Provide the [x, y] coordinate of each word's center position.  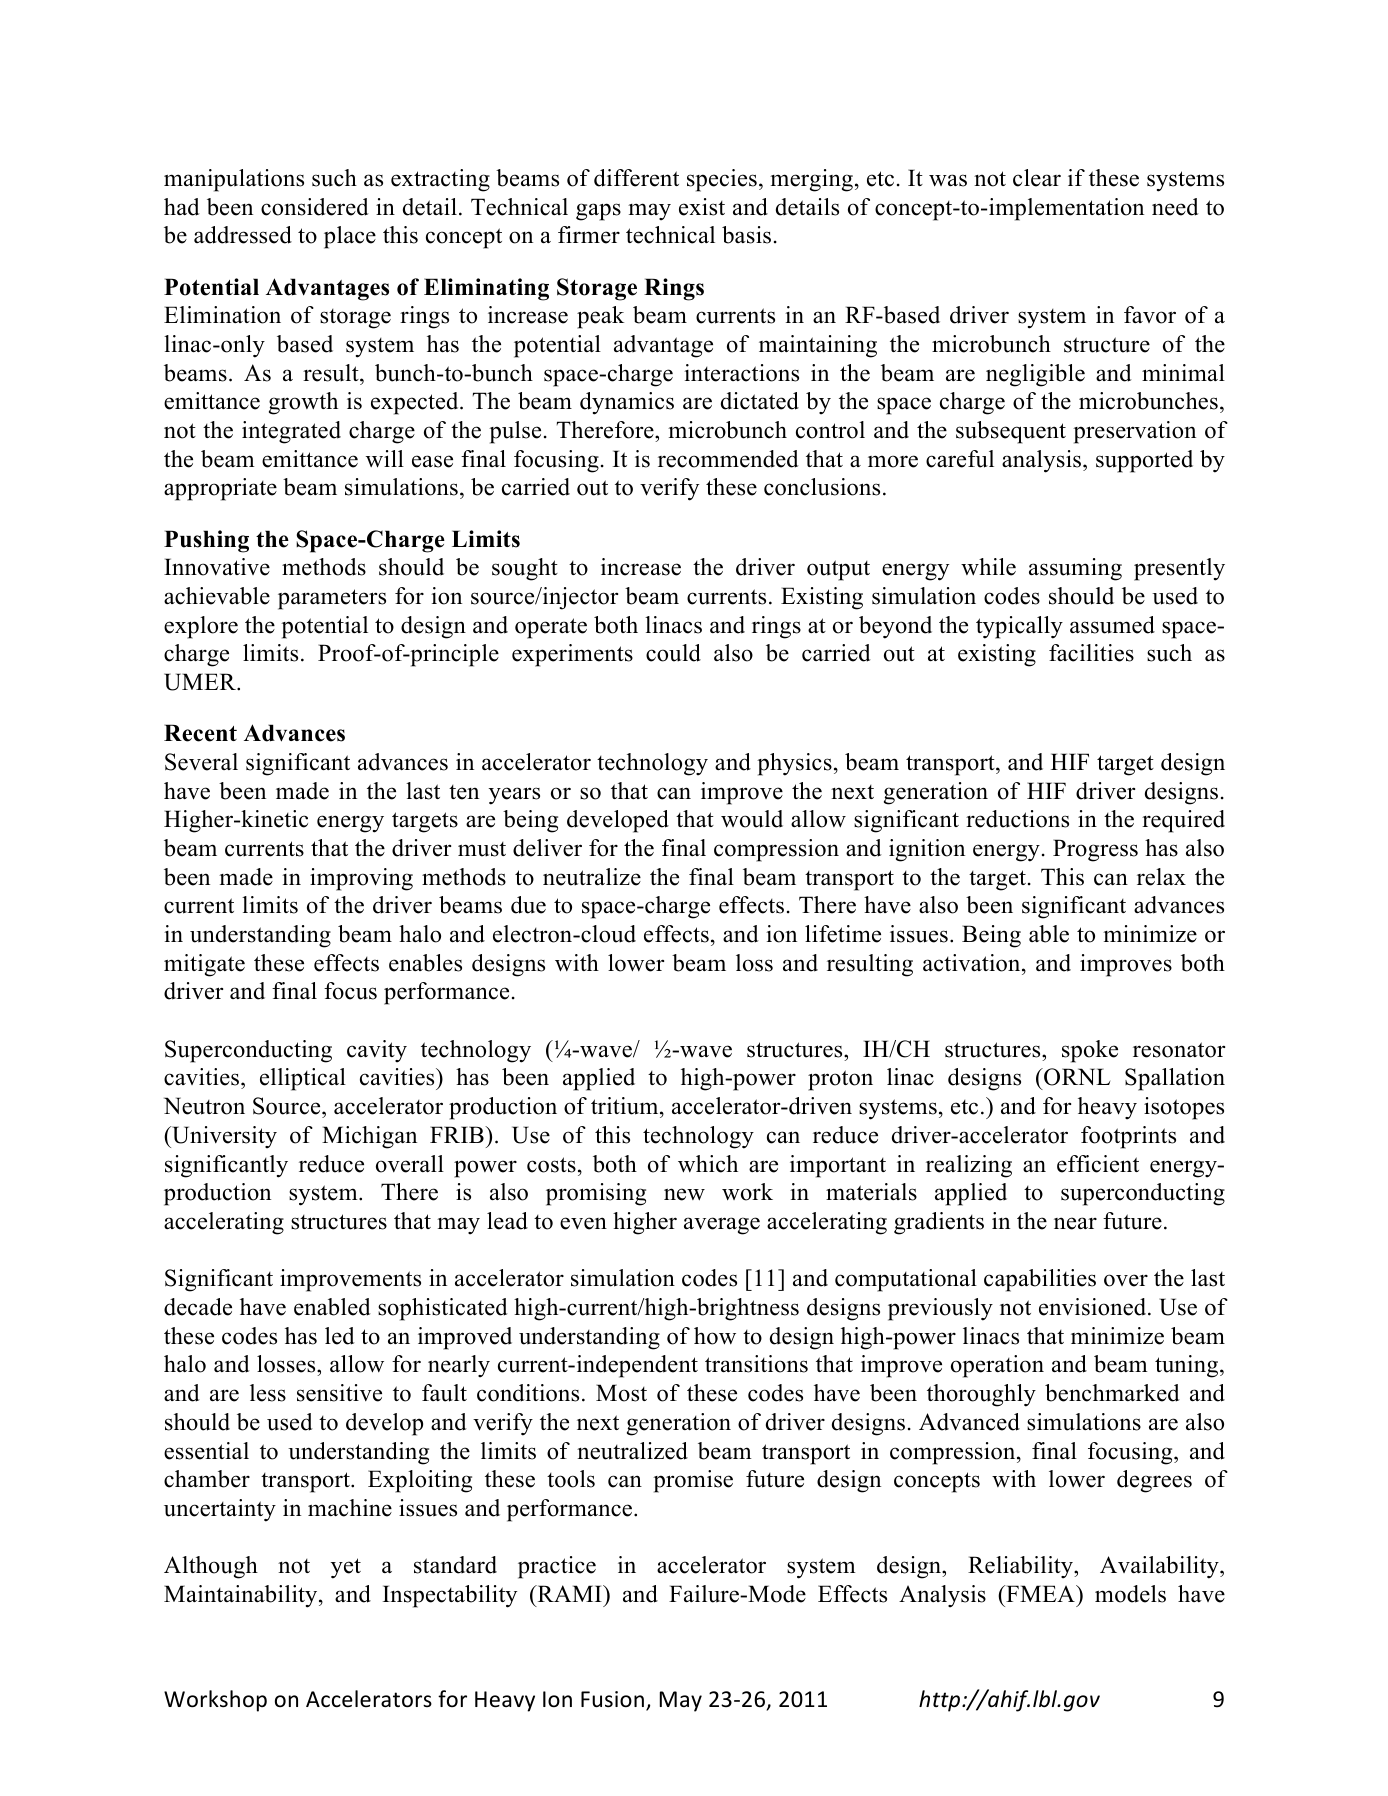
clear [1037, 178]
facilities [1091, 653]
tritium [626, 1106]
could [673, 653]
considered [315, 207]
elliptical [303, 1079]
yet [346, 1568]
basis [746, 235]
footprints [1128, 1137]
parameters [332, 599]
